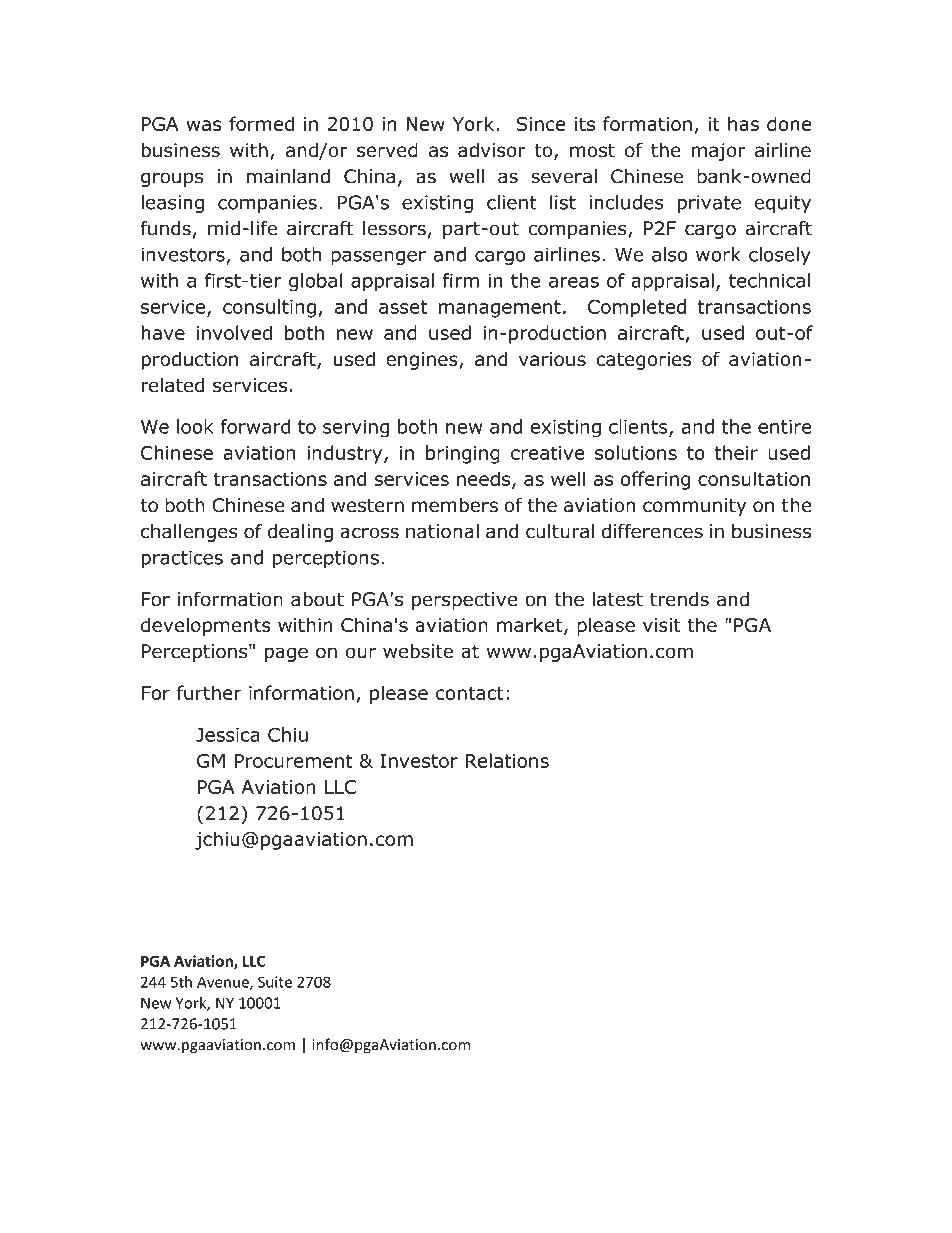  I want to click on Jessica, so click(228, 735).
